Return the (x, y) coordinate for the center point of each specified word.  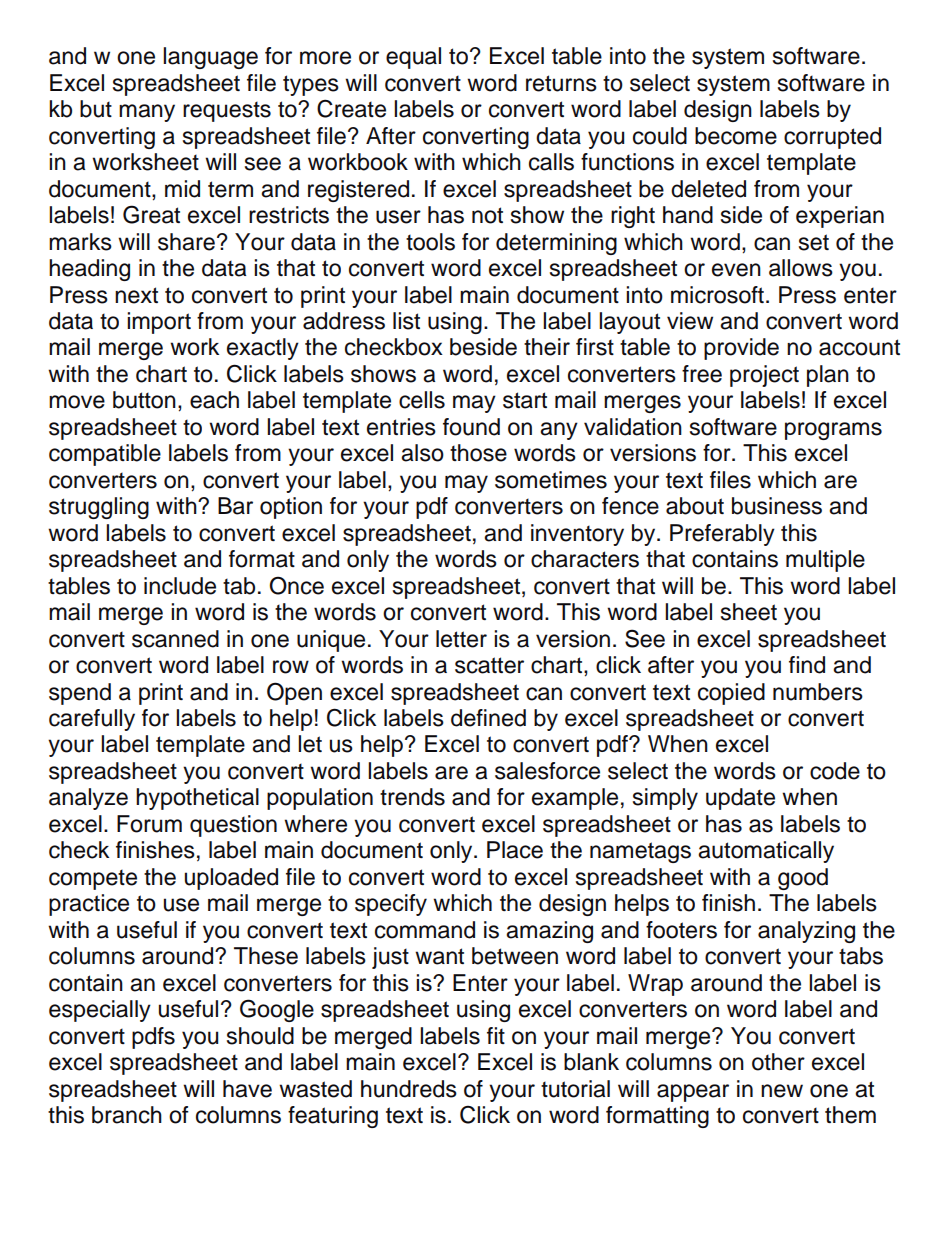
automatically (766, 852)
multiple (825, 561)
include (180, 586)
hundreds (409, 1089)
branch (127, 1115)
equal (413, 58)
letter (461, 639)
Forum (149, 824)
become (736, 136)
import (159, 323)
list (406, 321)
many (147, 113)
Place (515, 850)
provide (741, 349)
